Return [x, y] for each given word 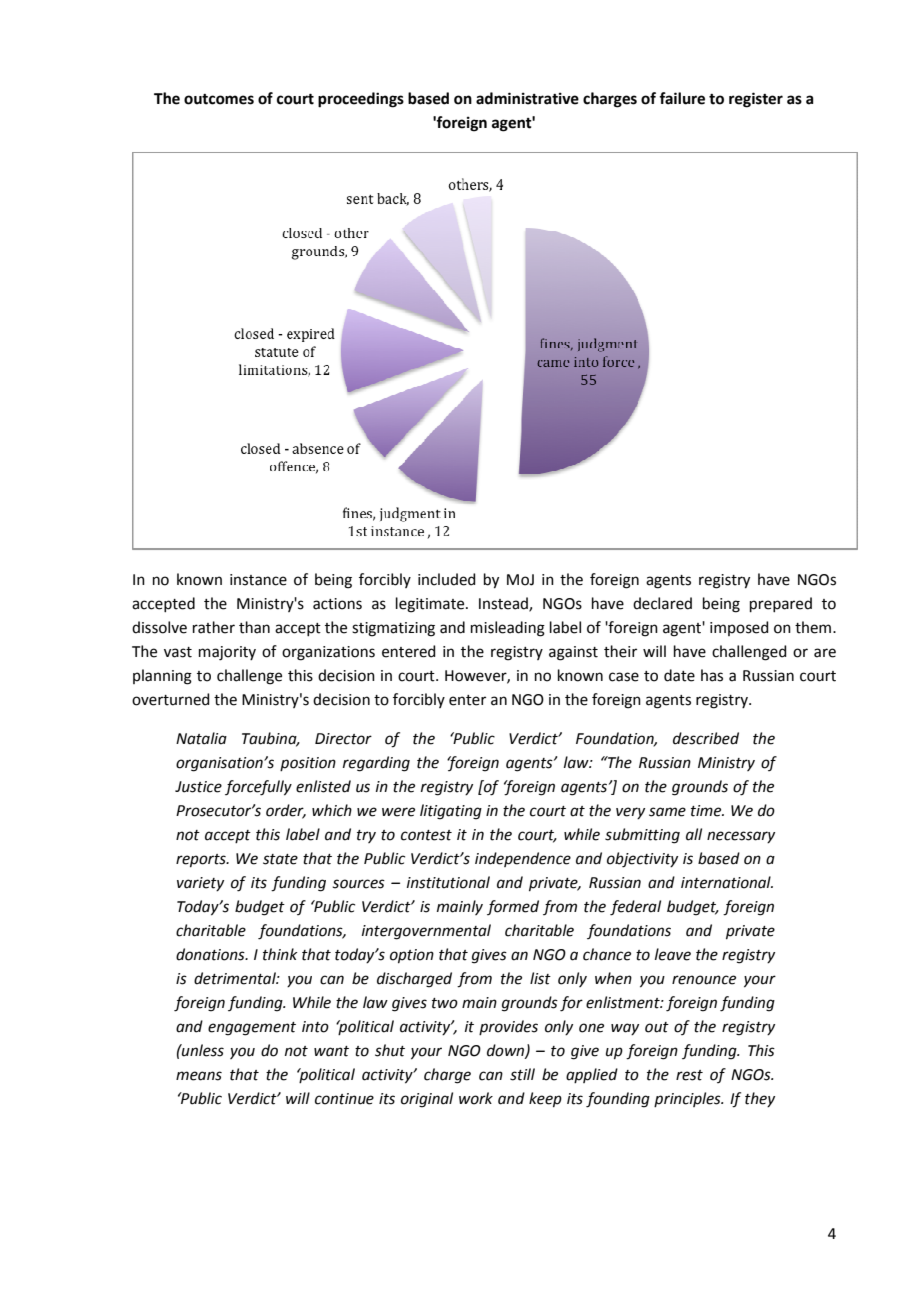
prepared [781, 604]
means [199, 1076]
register [756, 100]
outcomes [219, 99]
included [447, 579]
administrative [527, 98]
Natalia [201, 738]
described [706, 738]
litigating [451, 812]
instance [258, 580]
